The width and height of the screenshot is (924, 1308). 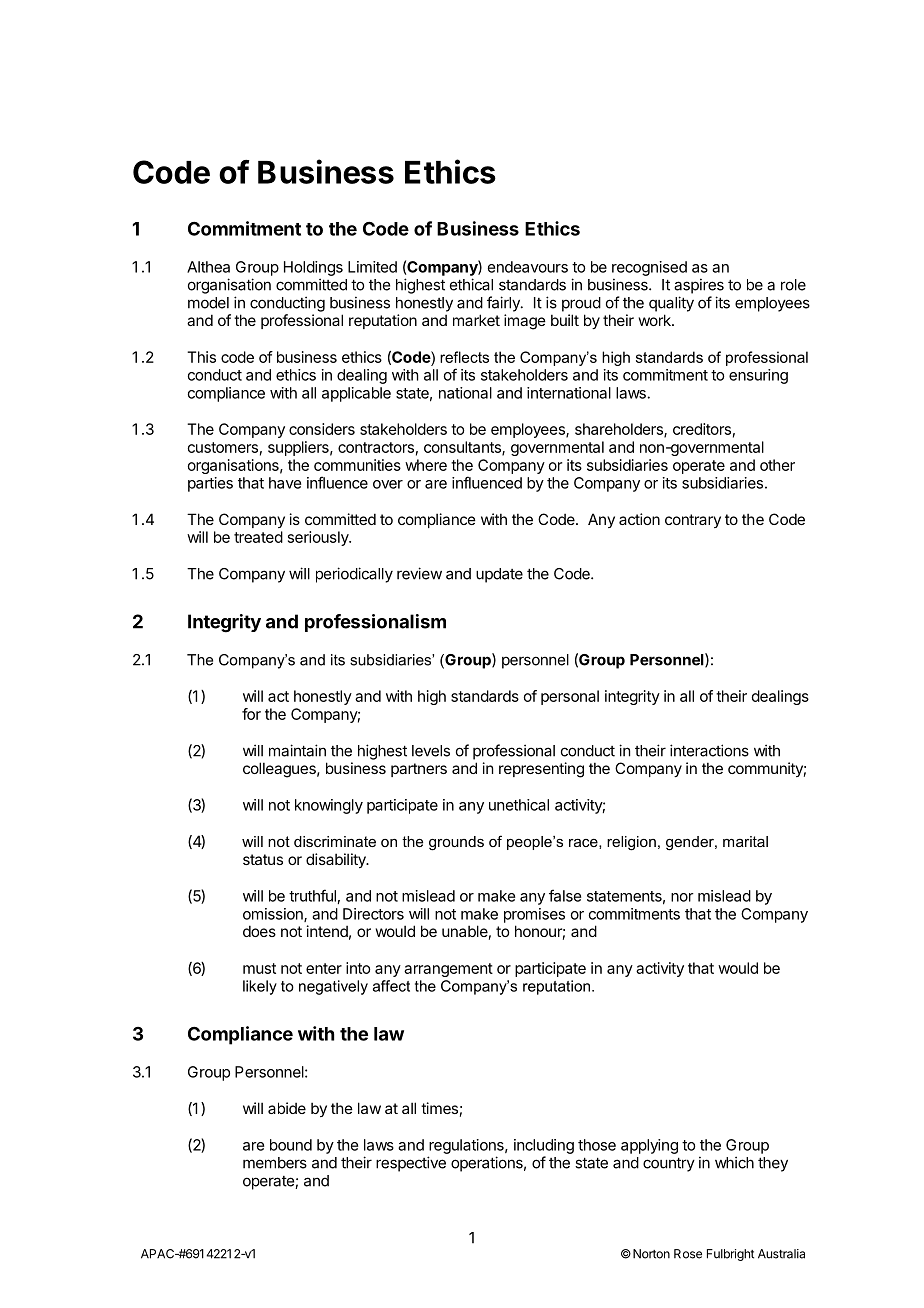 What do you see at coordinates (541, 770) in the screenshot?
I see `representing` at bounding box center [541, 770].
